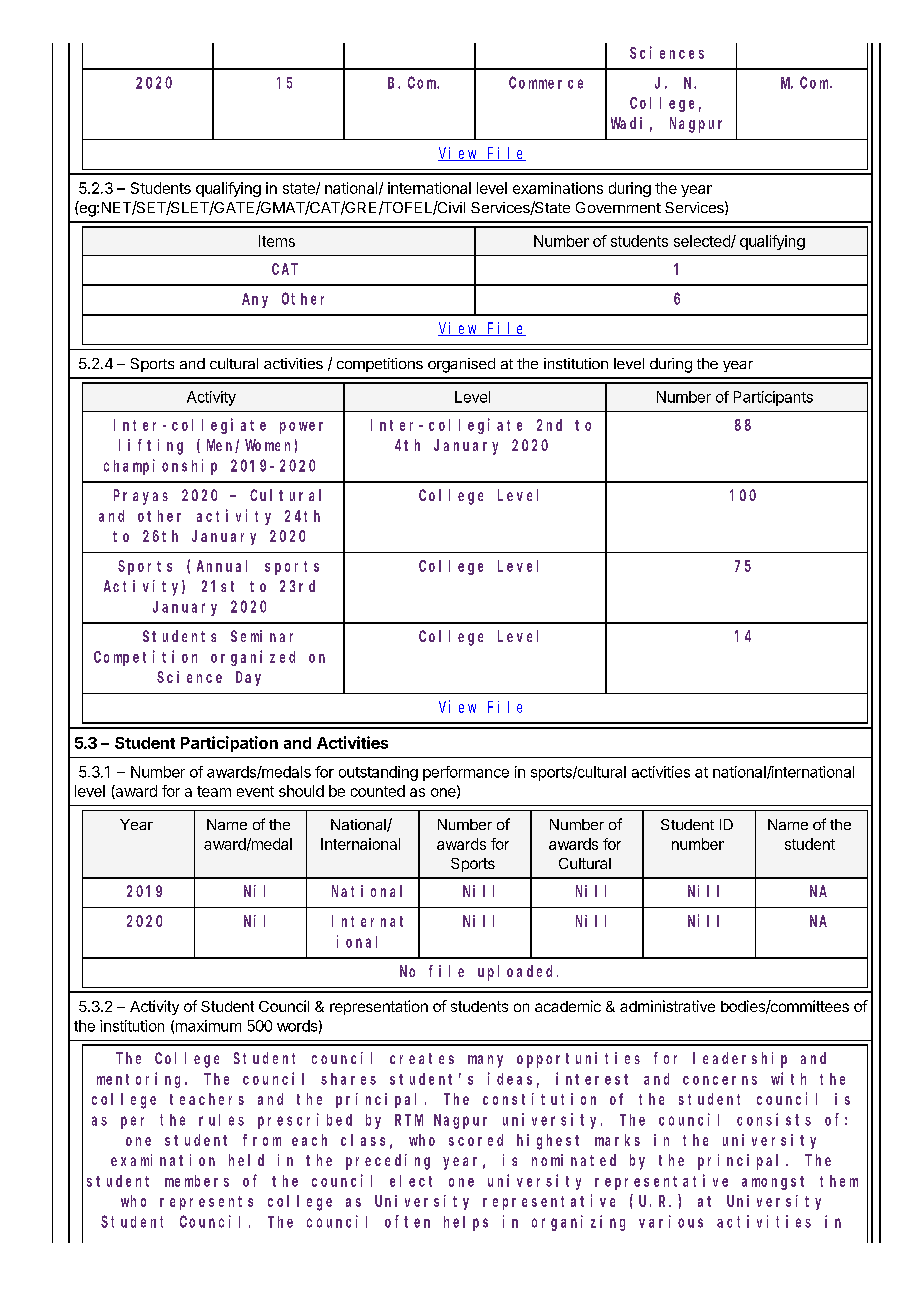 The image size is (924, 1308). Describe the element at coordinates (277, 241) in the screenshot. I see `Items` at that location.
